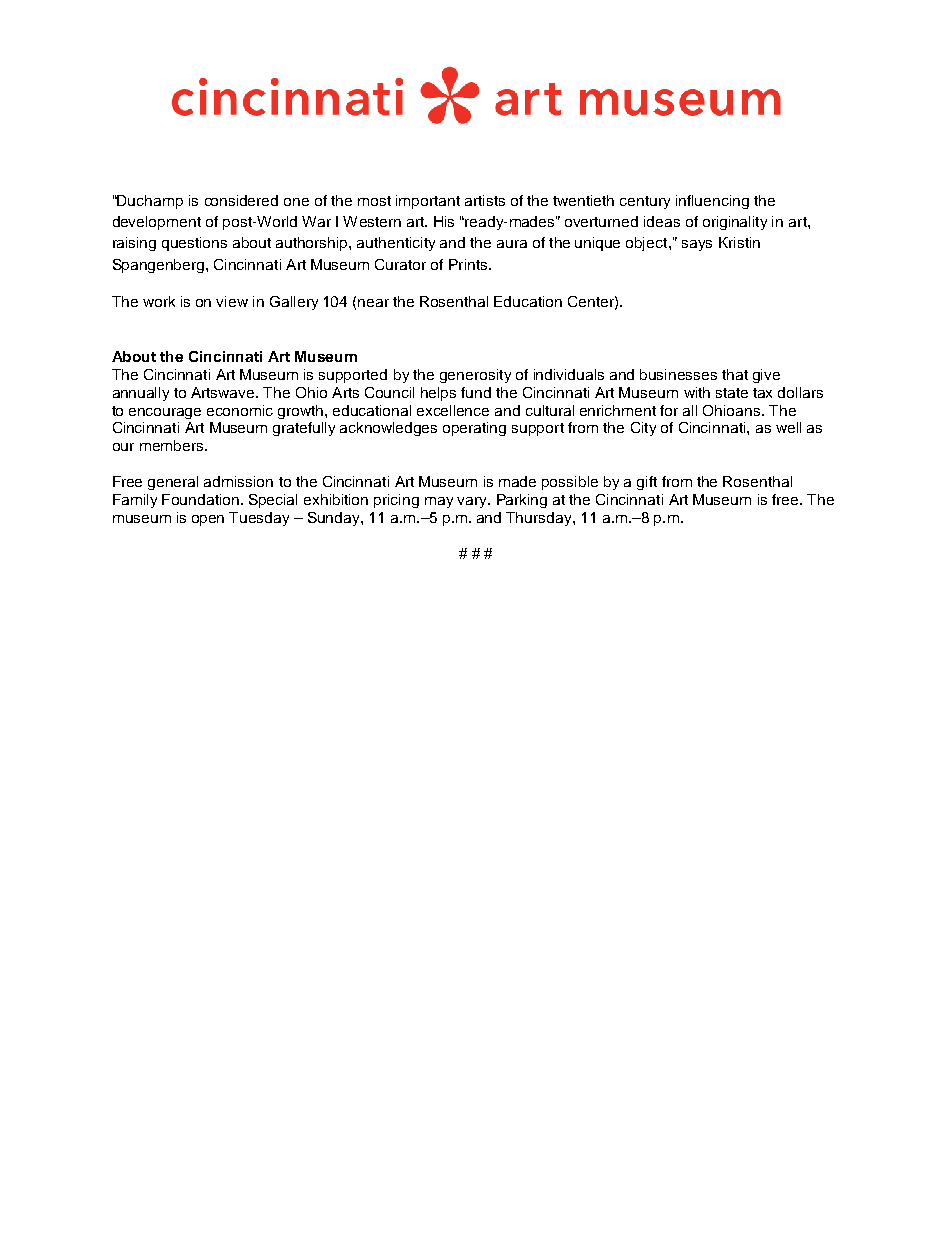  Describe the element at coordinates (712, 202) in the screenshot. I see `influencing` at that location.
